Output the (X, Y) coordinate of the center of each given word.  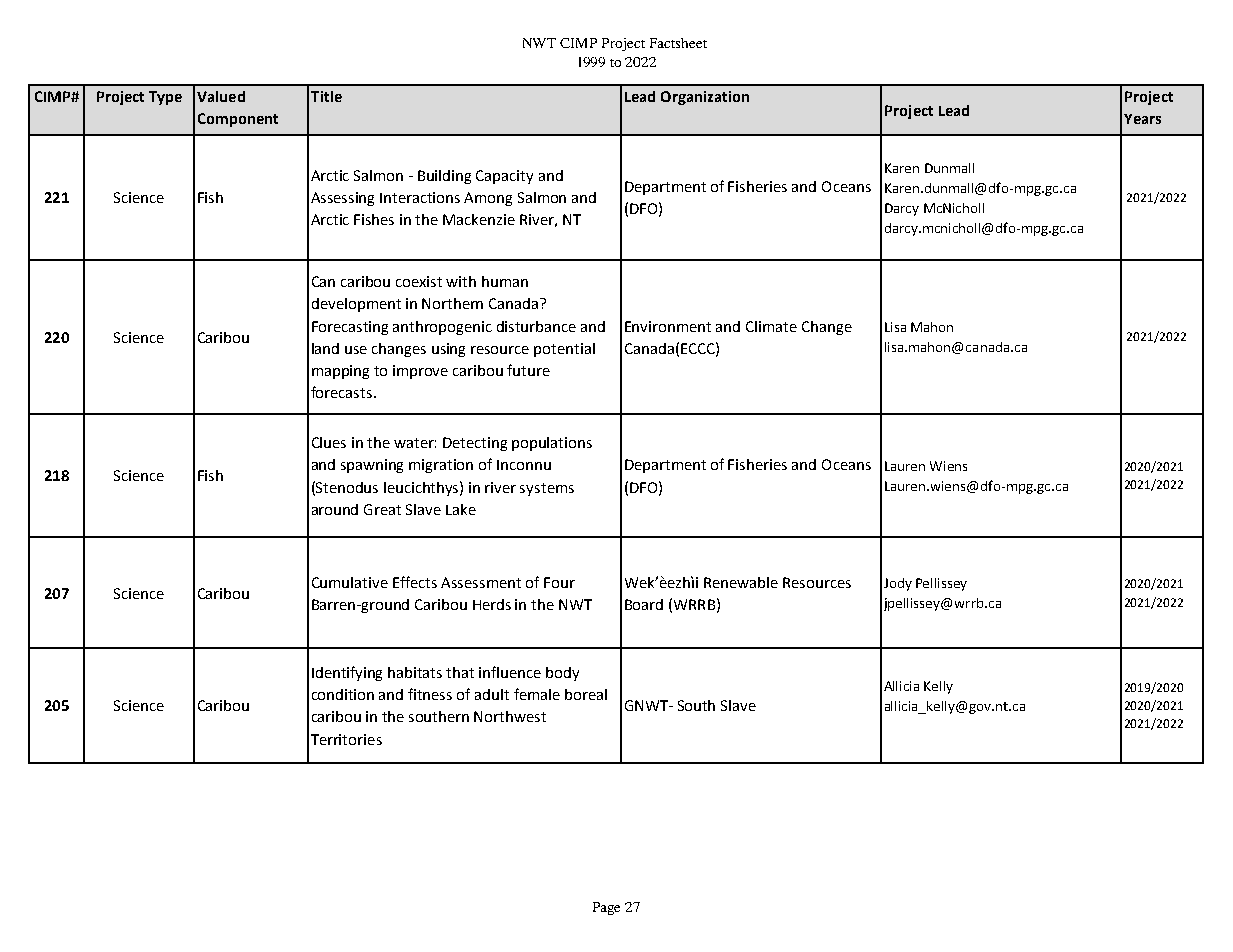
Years (1142, 119)
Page (606, 908)
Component (238, 120)
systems (547, 489)
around (335, 509)
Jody (898, 584)
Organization (705, 98)
